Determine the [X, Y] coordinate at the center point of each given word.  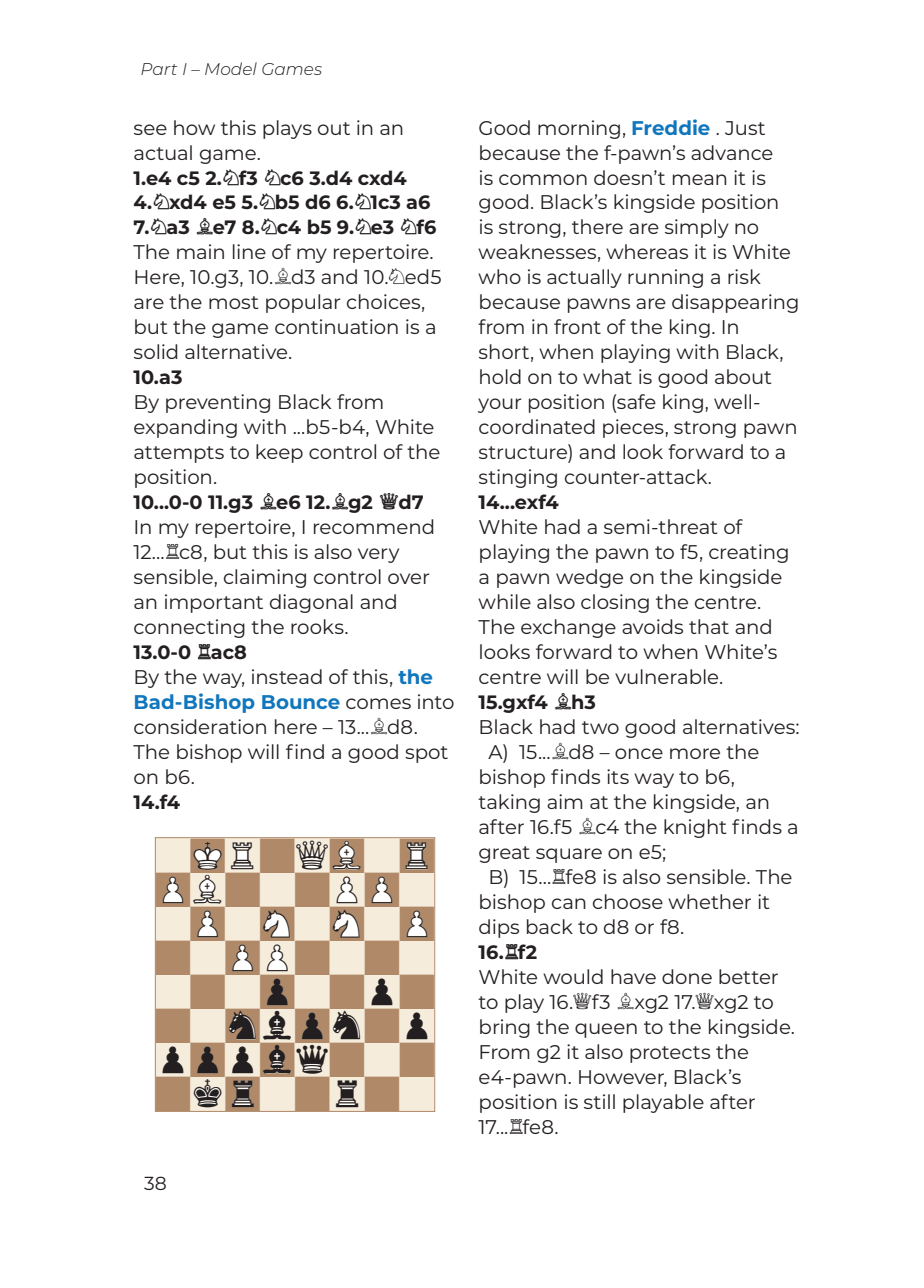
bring [505, 1028]
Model [231, 68]
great [504, 854]
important [214, 603]
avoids [652, 626]
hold [500, 376]
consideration [200, 726]
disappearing [735, 303]
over [409, 578]
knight [695, 828]
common [543, 179]
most [234, 302]
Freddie [671, 127]
